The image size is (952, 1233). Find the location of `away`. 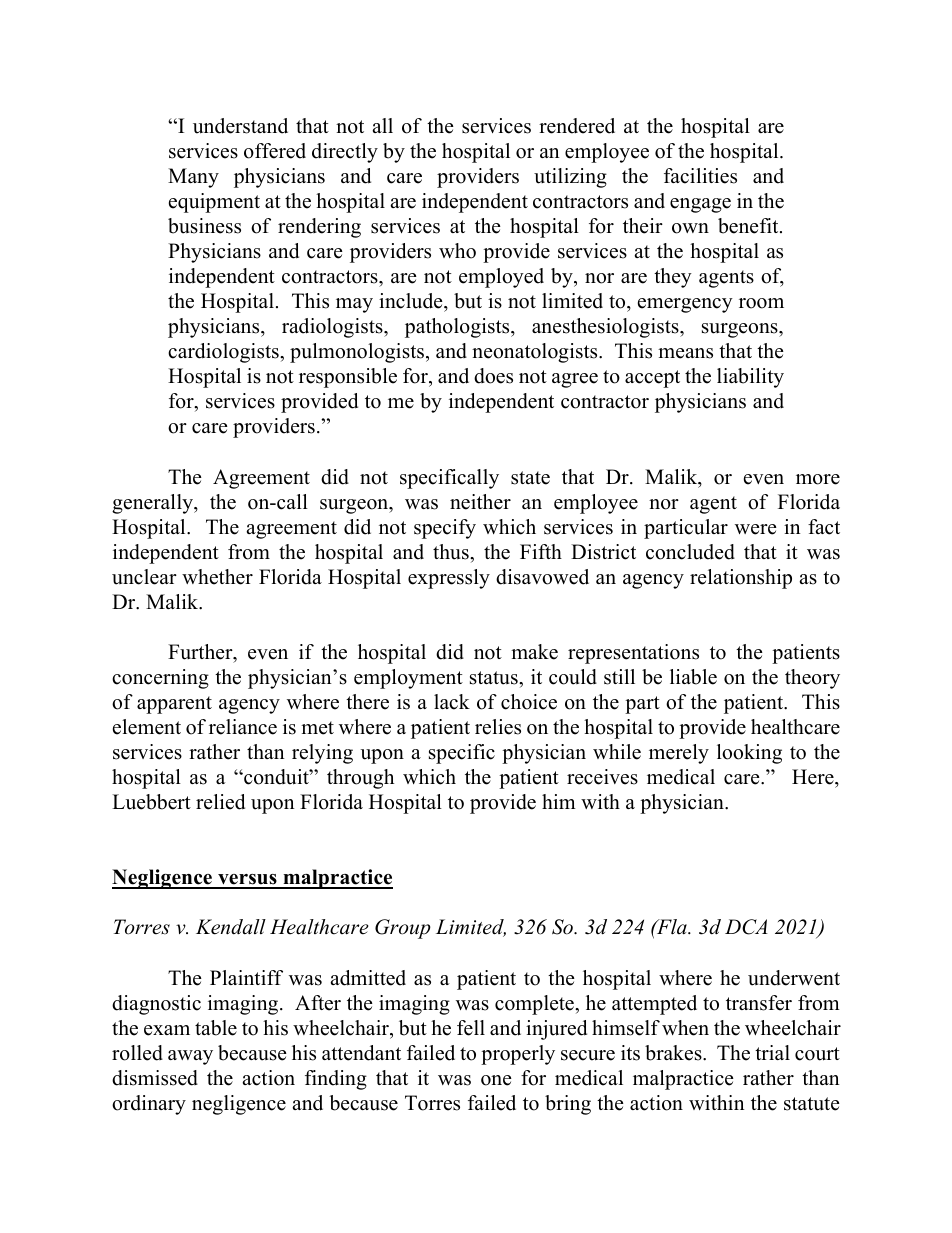

away is located at coordinates (190, 1057).
